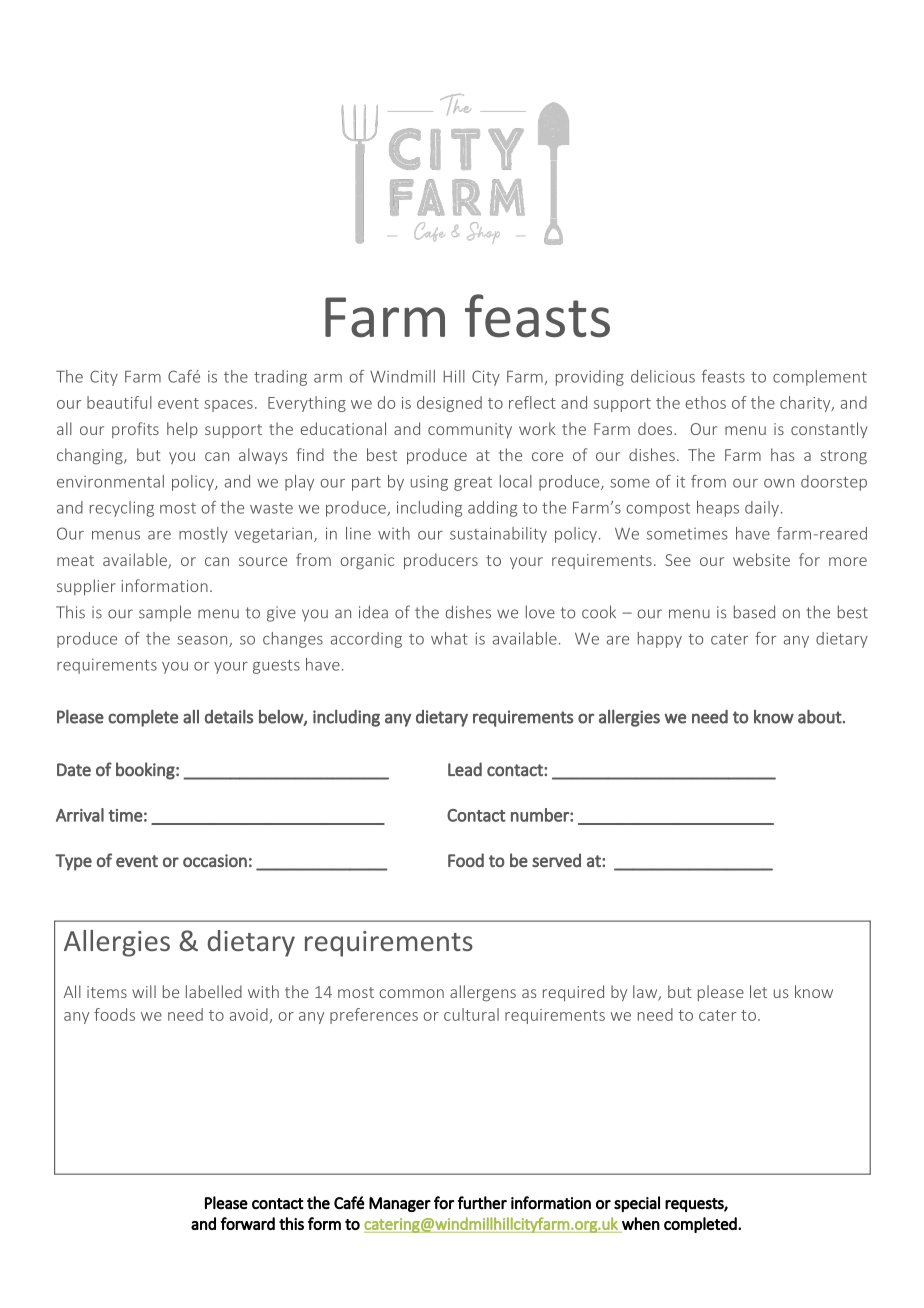 This image has width=924, height=1308. Describe the element at coordinates (483, 993) in the image. I see `allergens` at that location.
